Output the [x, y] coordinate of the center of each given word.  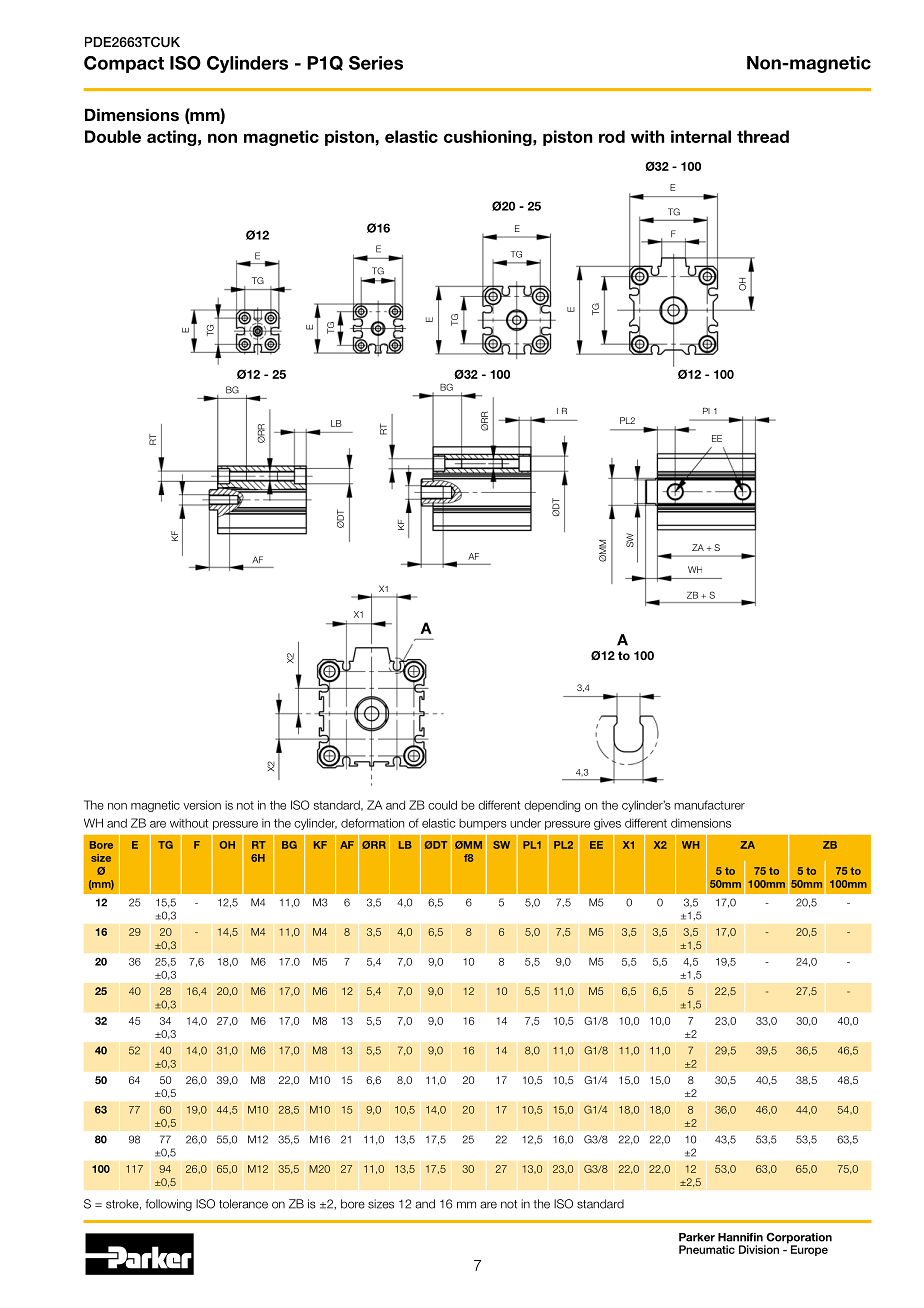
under [525, 823]
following [168, 1205]
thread [763, 136]
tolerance [243, 1204]
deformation [372, 823]
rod [612, 136]
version [202, 805]
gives [607, 824]
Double [113, 136]
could [442, 805]
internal [701, 136]
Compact [124, 64]
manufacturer [709, 805]
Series [376, 63]
